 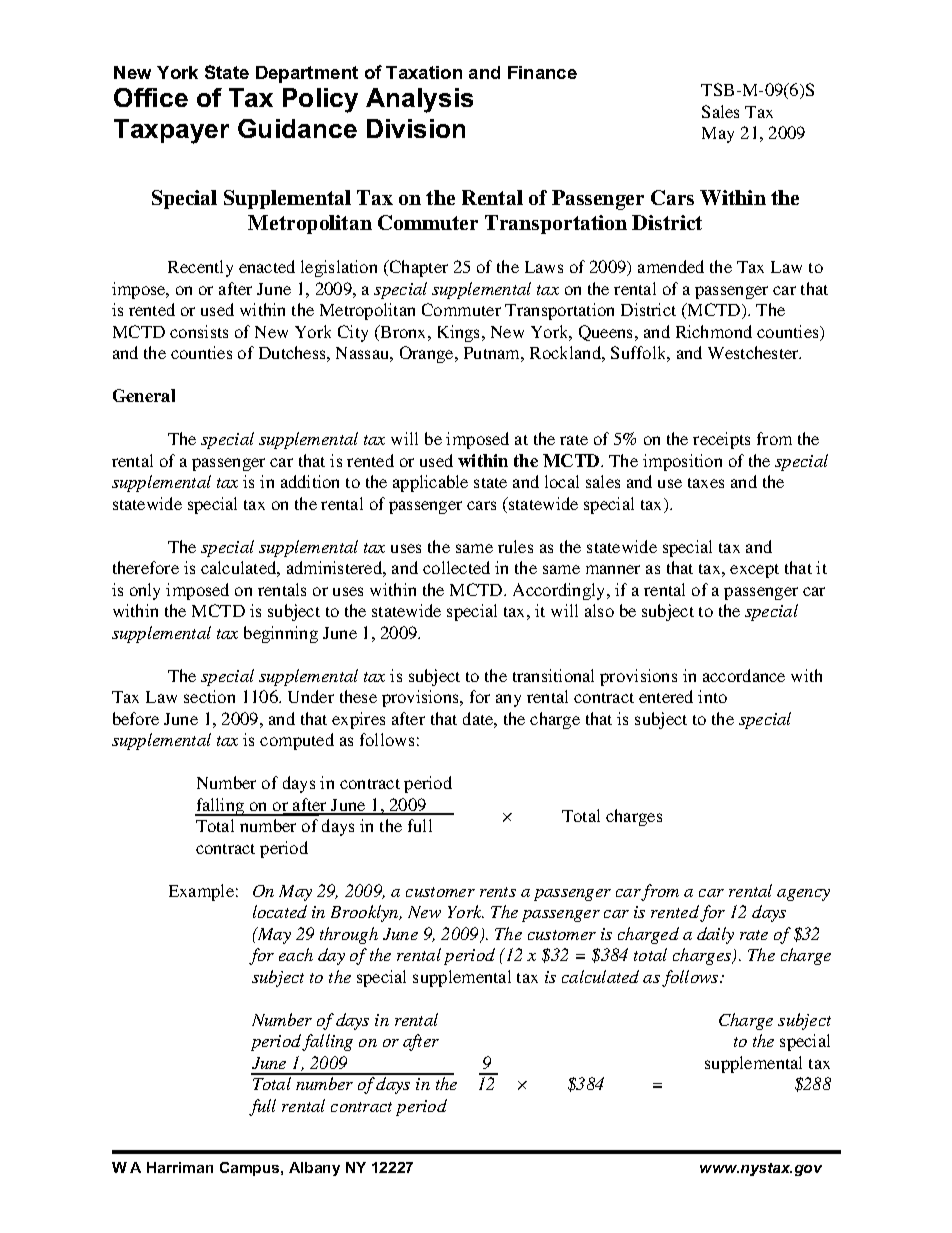 I want to click on Kings, so click(x=460, y=333).
